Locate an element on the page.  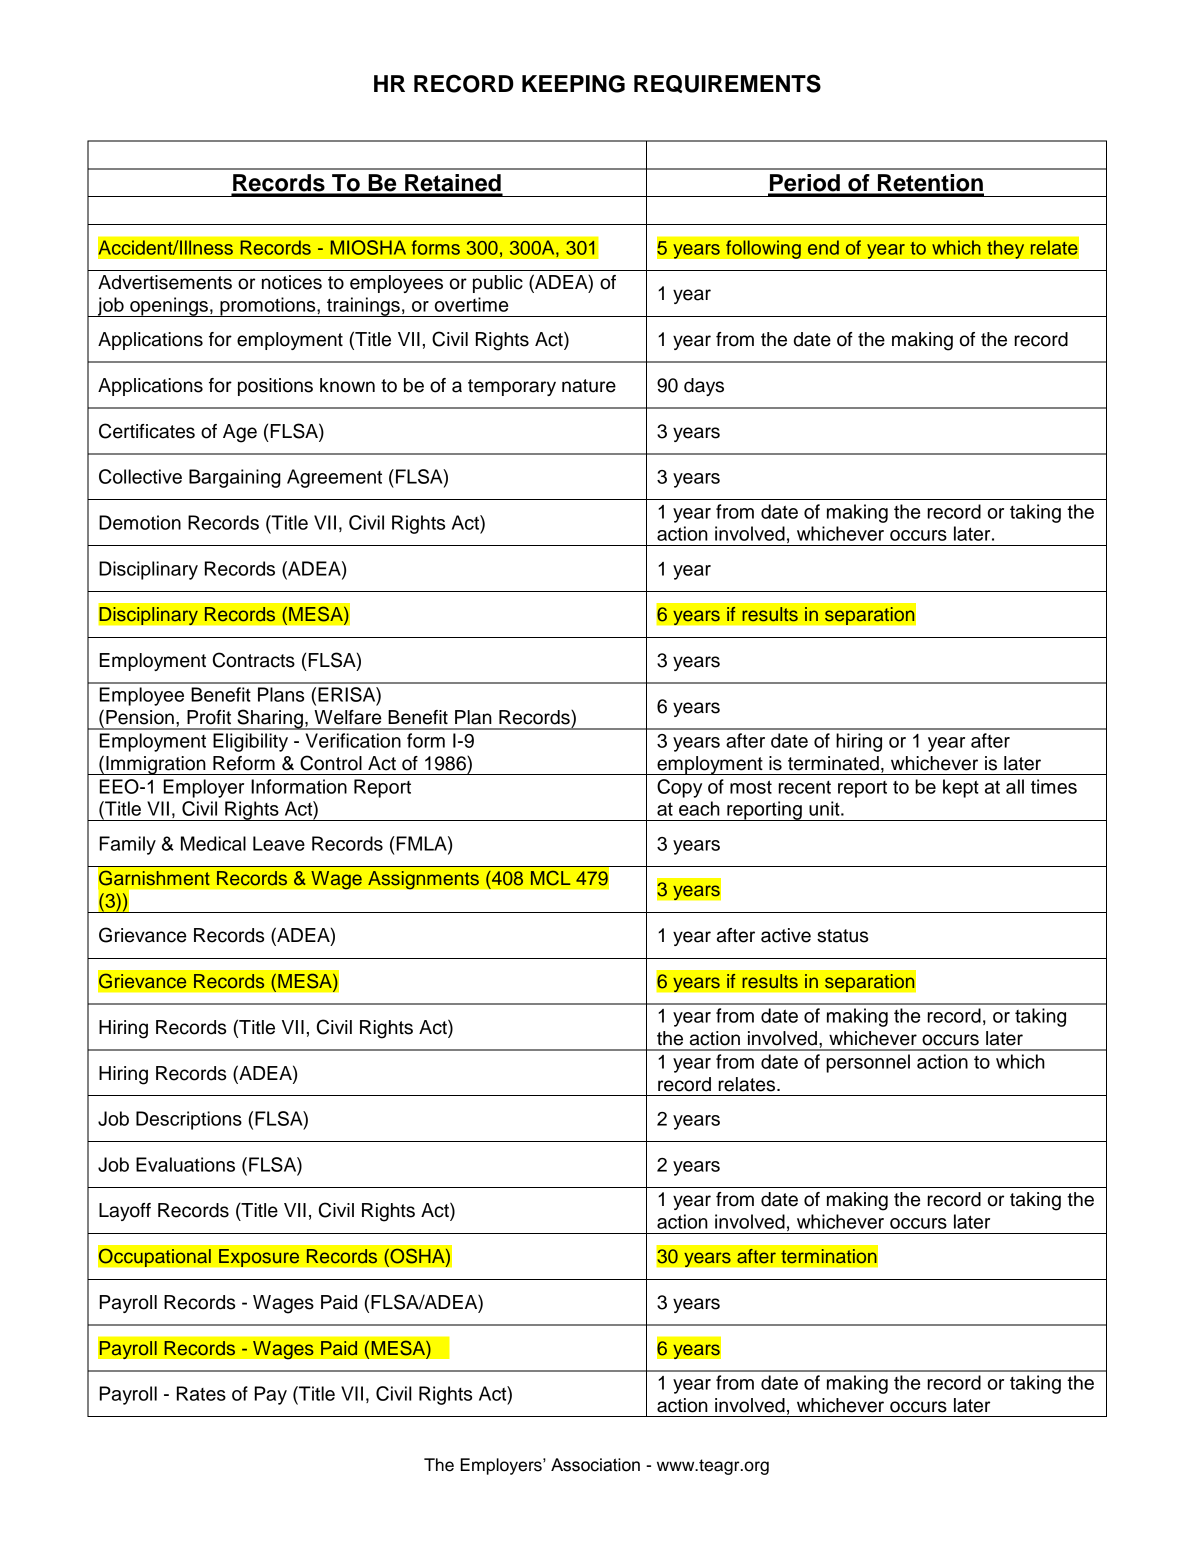
Association is located at coordinates (595, 1465).
